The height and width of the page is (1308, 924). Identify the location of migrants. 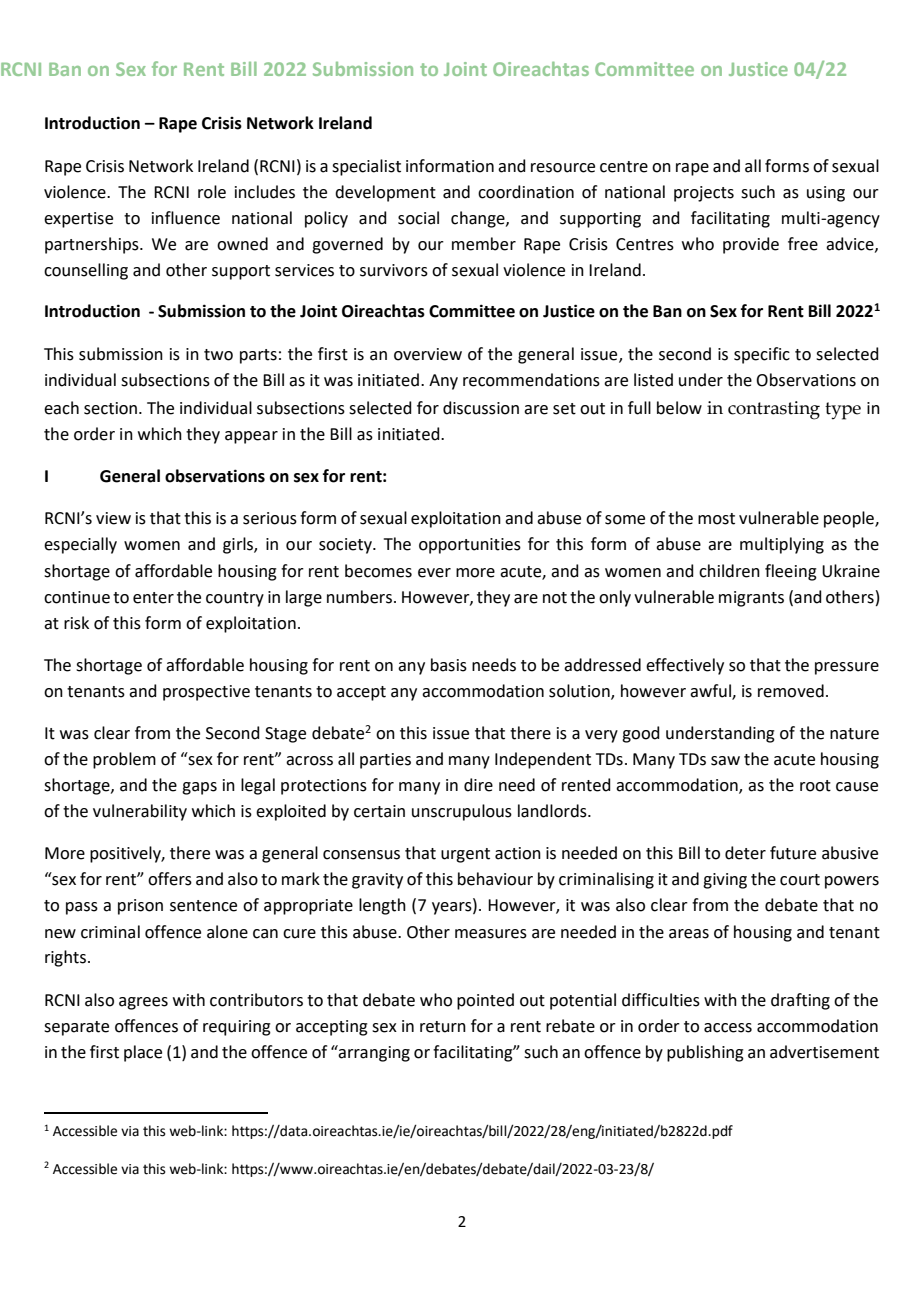
(751, 599).
